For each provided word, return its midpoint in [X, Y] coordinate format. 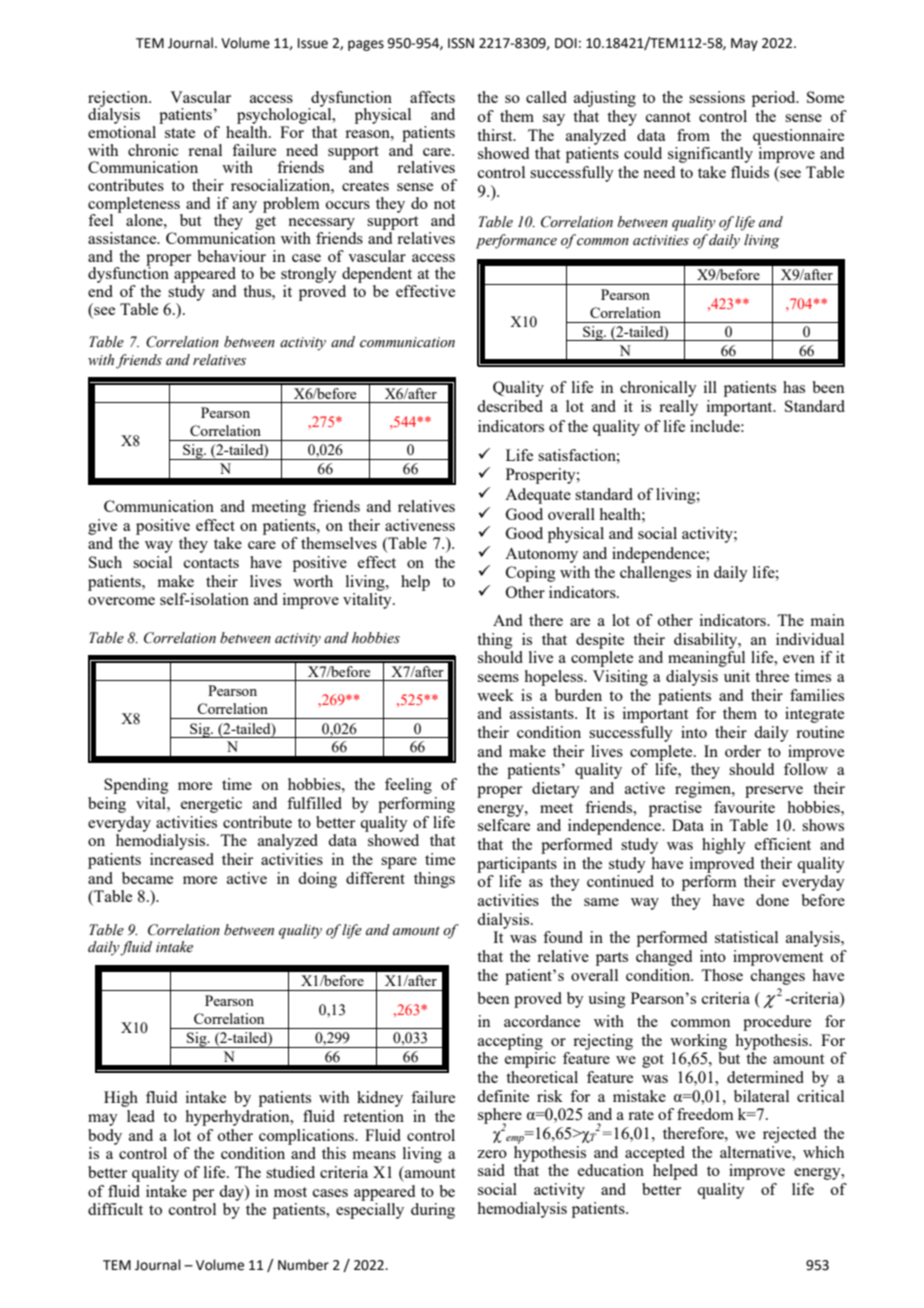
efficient [783, 844]
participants [517, 865]
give [102, 527]
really [678, 408]
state [180, 133]
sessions [717, 97]
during [433, 1211]
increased [182, 859]
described [510, 406]
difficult [115, 1209]
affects [432, 97]
